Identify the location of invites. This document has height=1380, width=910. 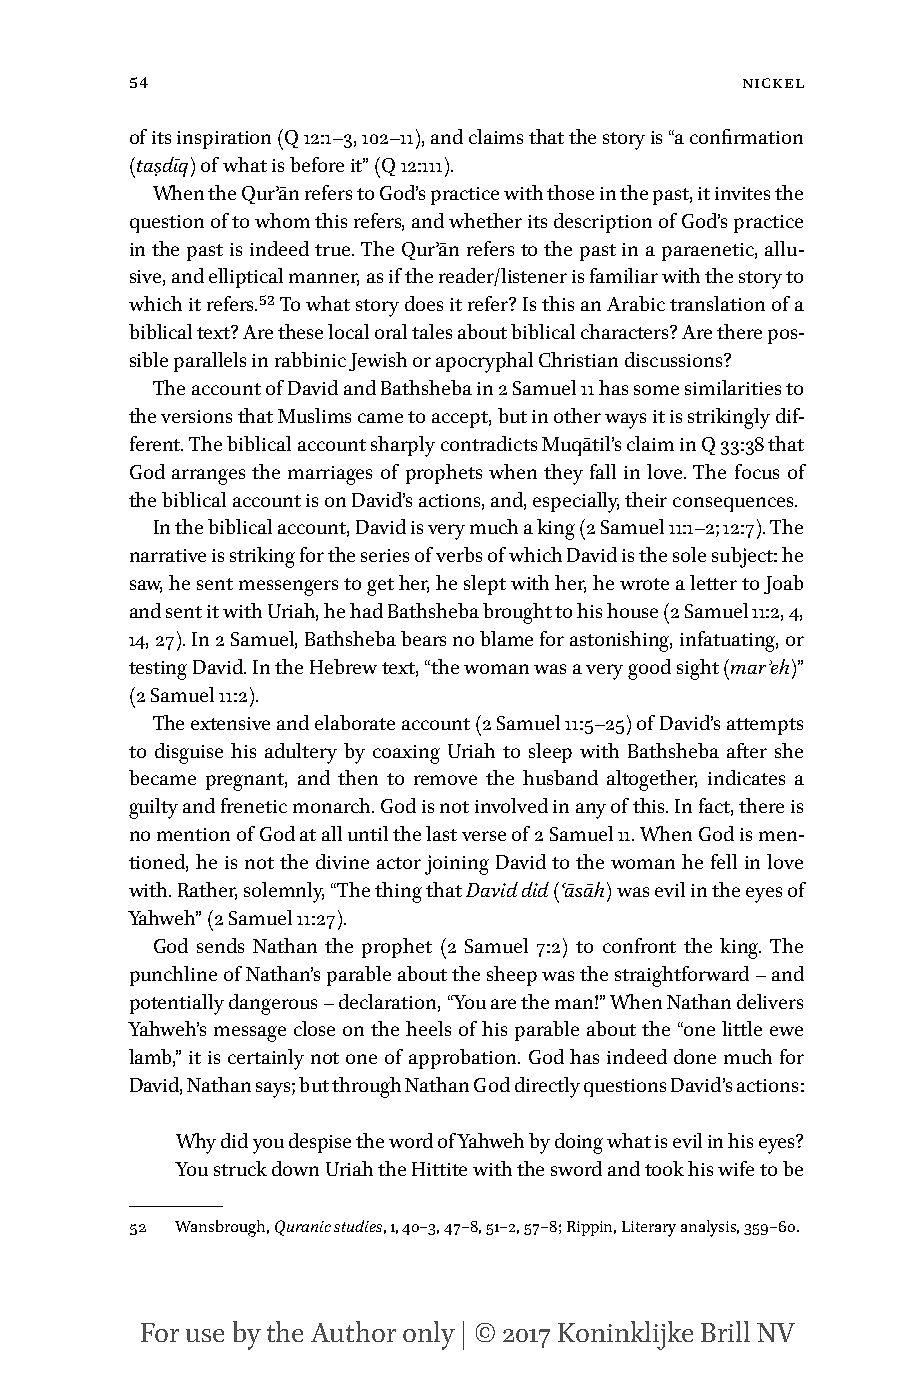
(742, 193).
